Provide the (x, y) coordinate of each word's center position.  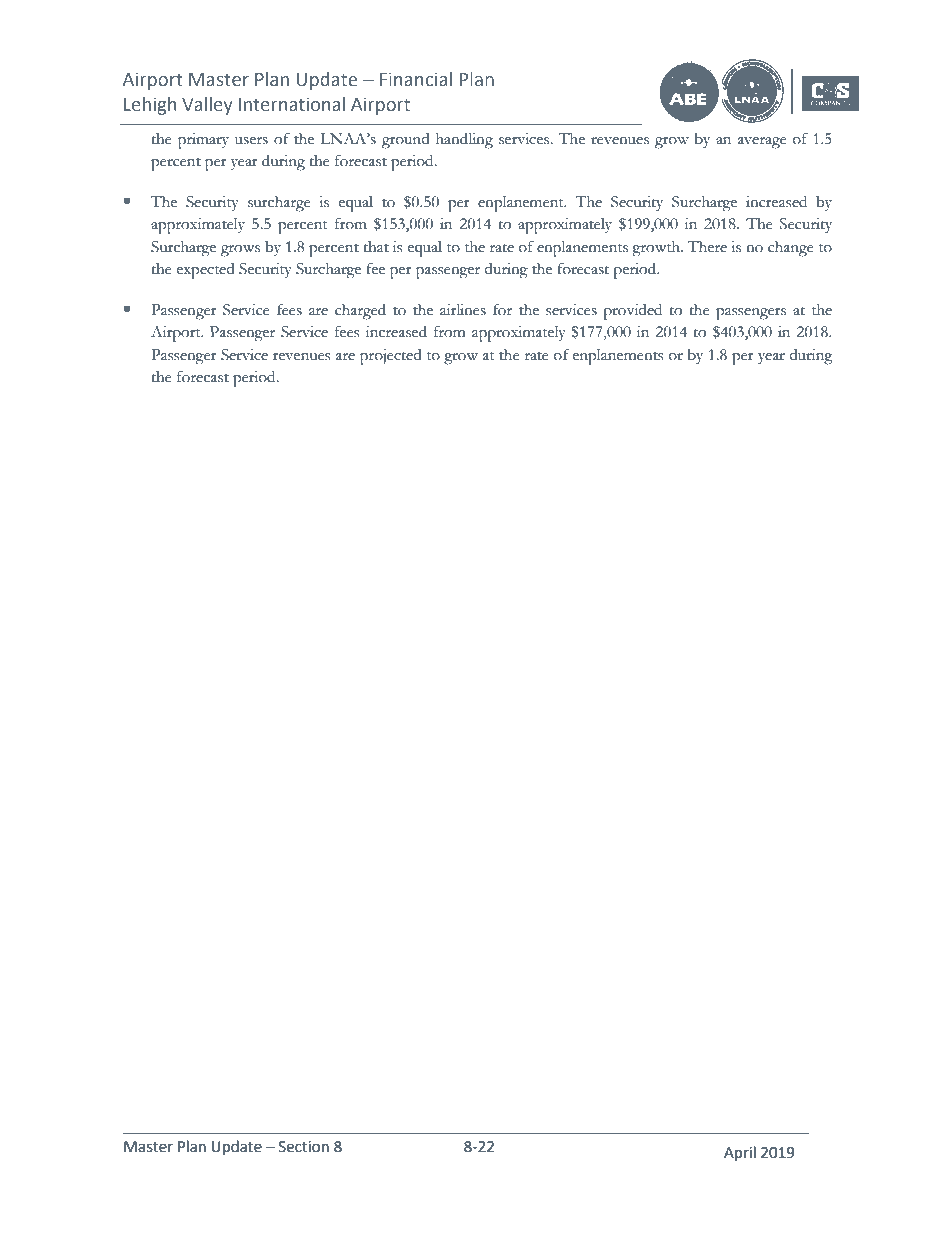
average (762, 143)
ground (406, 141)
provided (632, 312)
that (376, 247)
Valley (207, 106)
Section (304, 1147)
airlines (463, 310)
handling (464, 141)
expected (206, 271)
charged (360, 312)
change (791, 249)
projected (391, 357)
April (740, 1153)
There (707, 247)
